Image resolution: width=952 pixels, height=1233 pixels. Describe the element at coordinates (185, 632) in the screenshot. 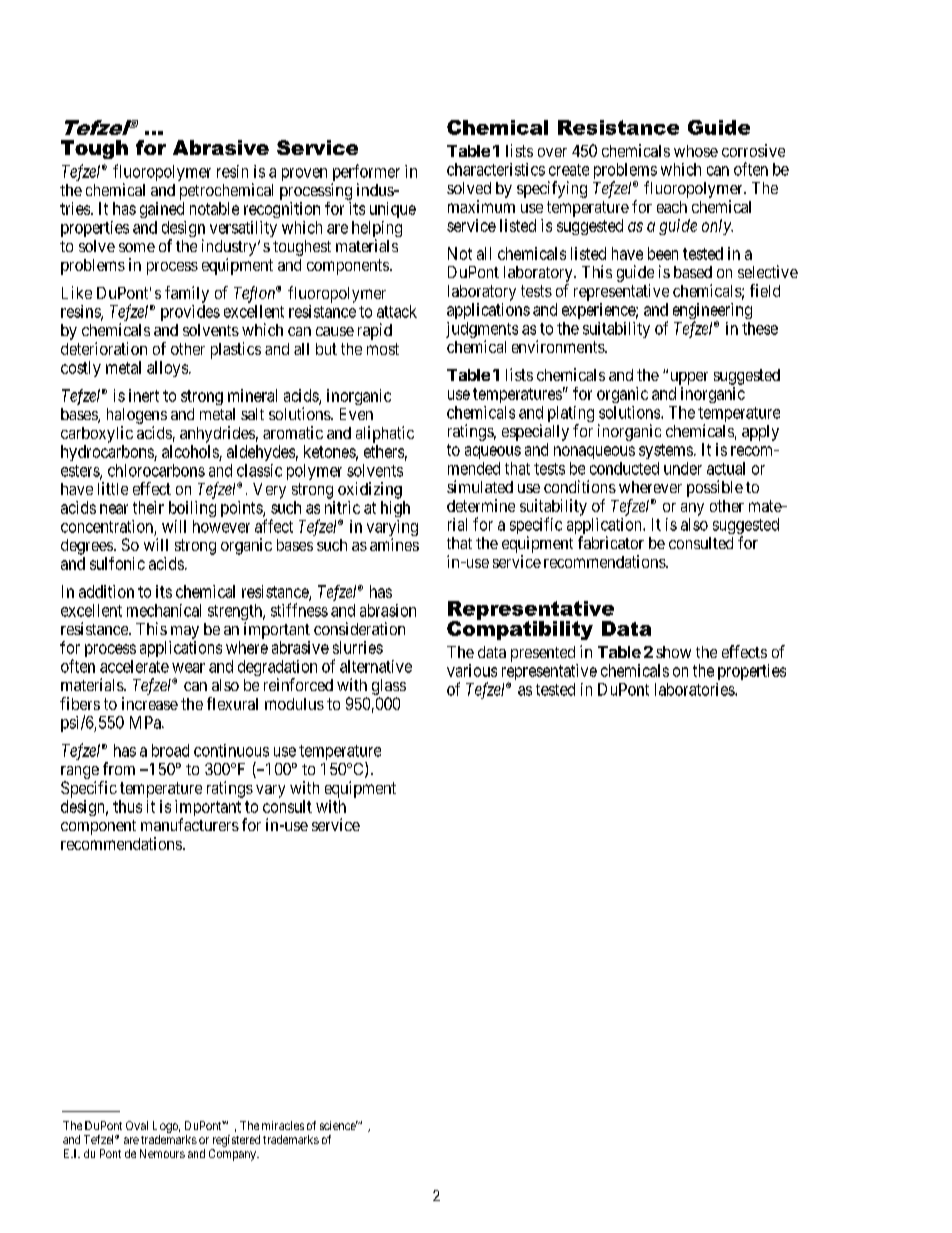

I see `may` at that location.
